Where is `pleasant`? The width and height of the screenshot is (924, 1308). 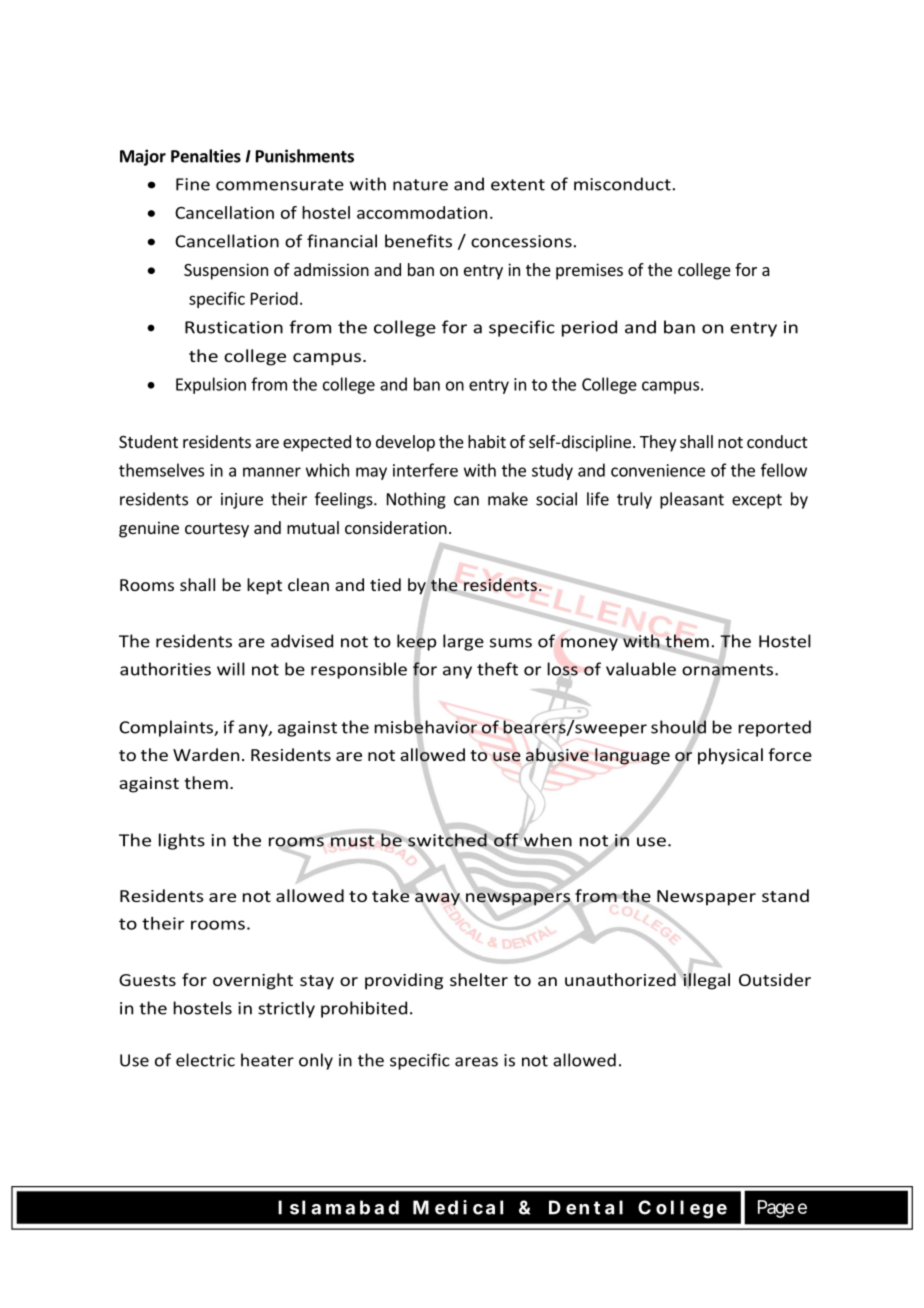
pleasant is located at coordinates (692, 500).
